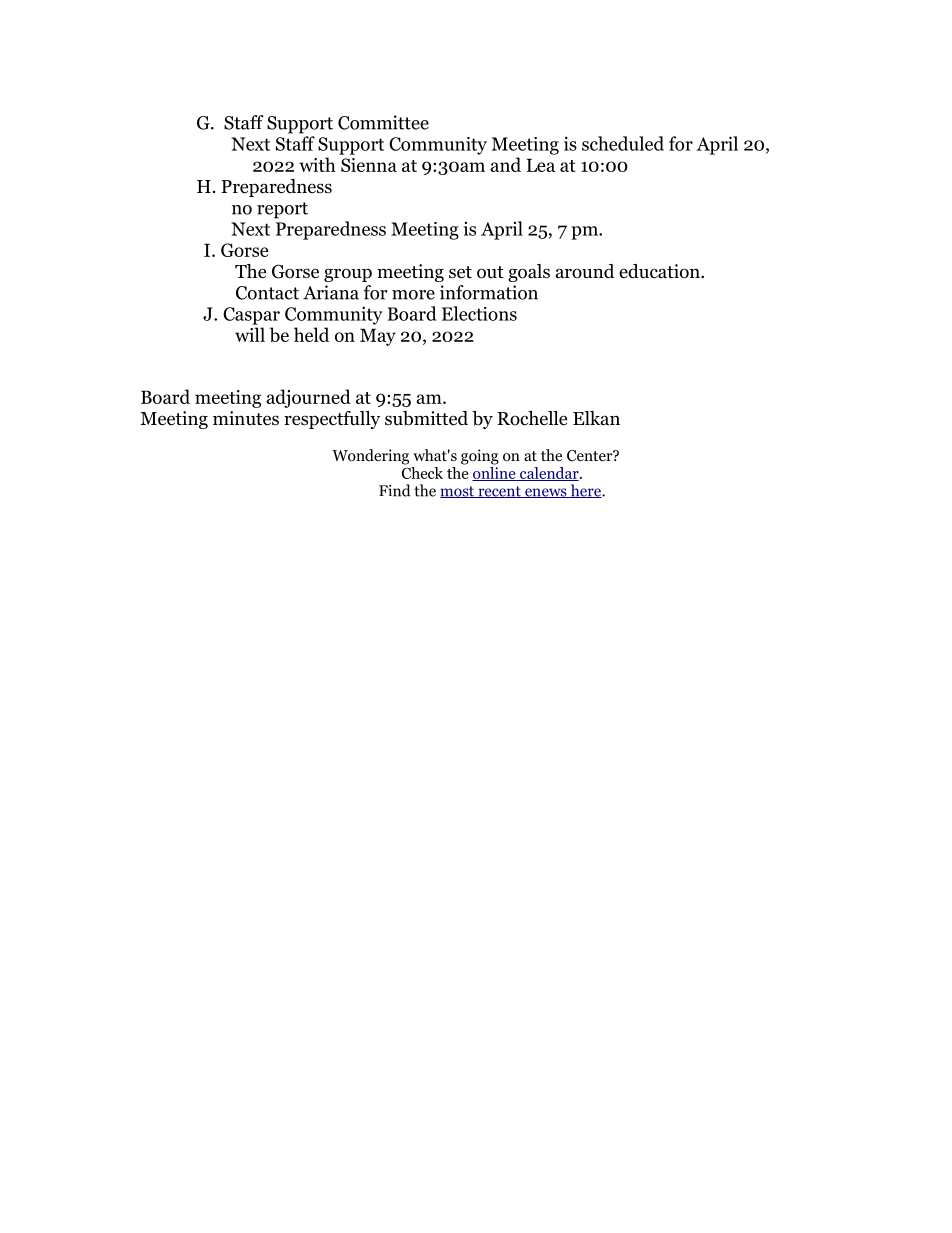  I want to click on with, so click(317, 164).
